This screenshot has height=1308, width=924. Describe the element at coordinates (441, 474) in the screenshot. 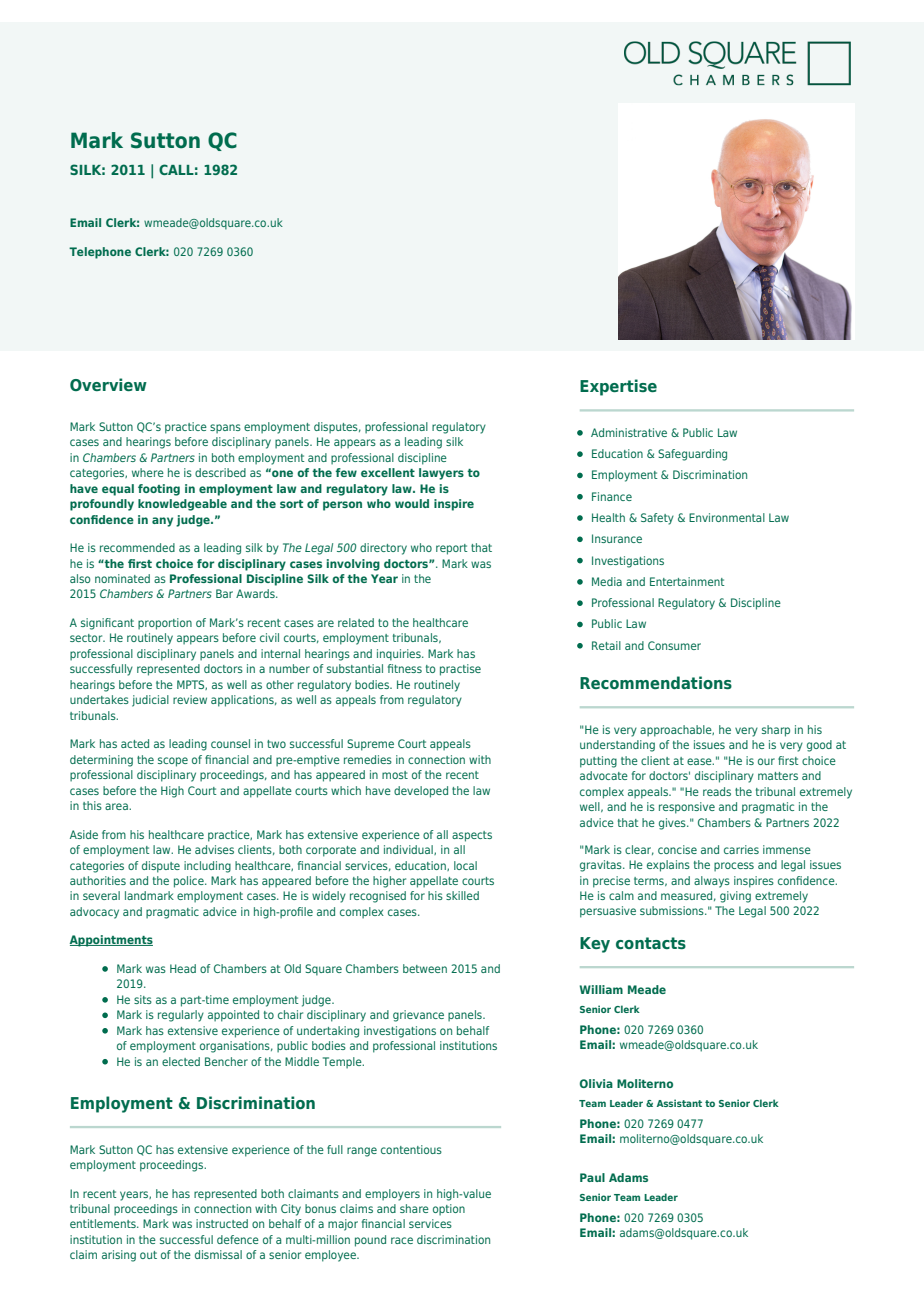

I see `lawyers` at that location.
